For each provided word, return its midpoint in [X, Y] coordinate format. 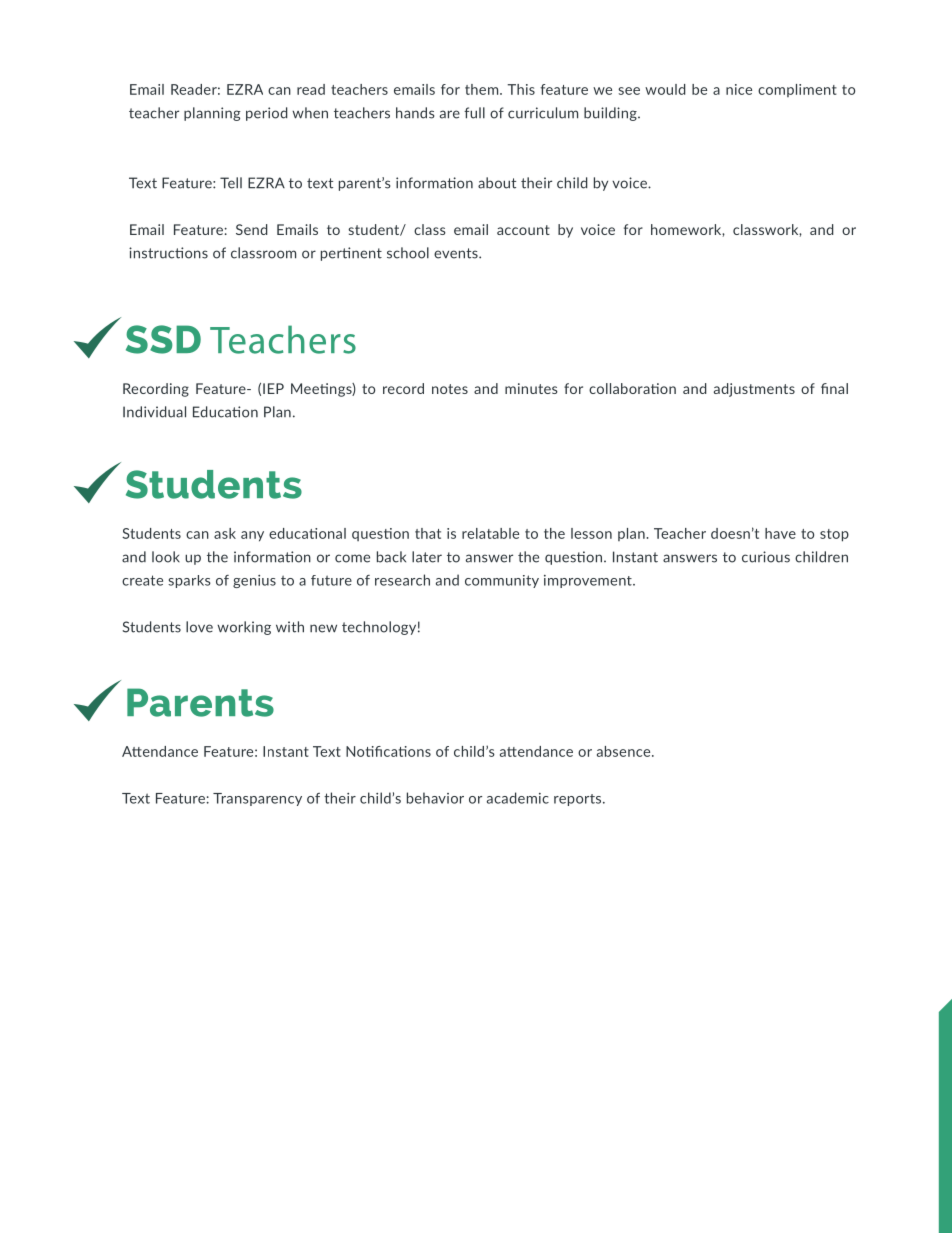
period [267, 114]
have [780, 533]
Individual [154, 412]
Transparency [257, 799]
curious [766, 557]
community [502, 581]
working [244, 628]
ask [225, 533]
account [523, 230]
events [457, 253]
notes [450, 389]
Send [252, 229]
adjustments [754, 390]
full [474, 113]
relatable [490, 533]
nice [739, 89]
